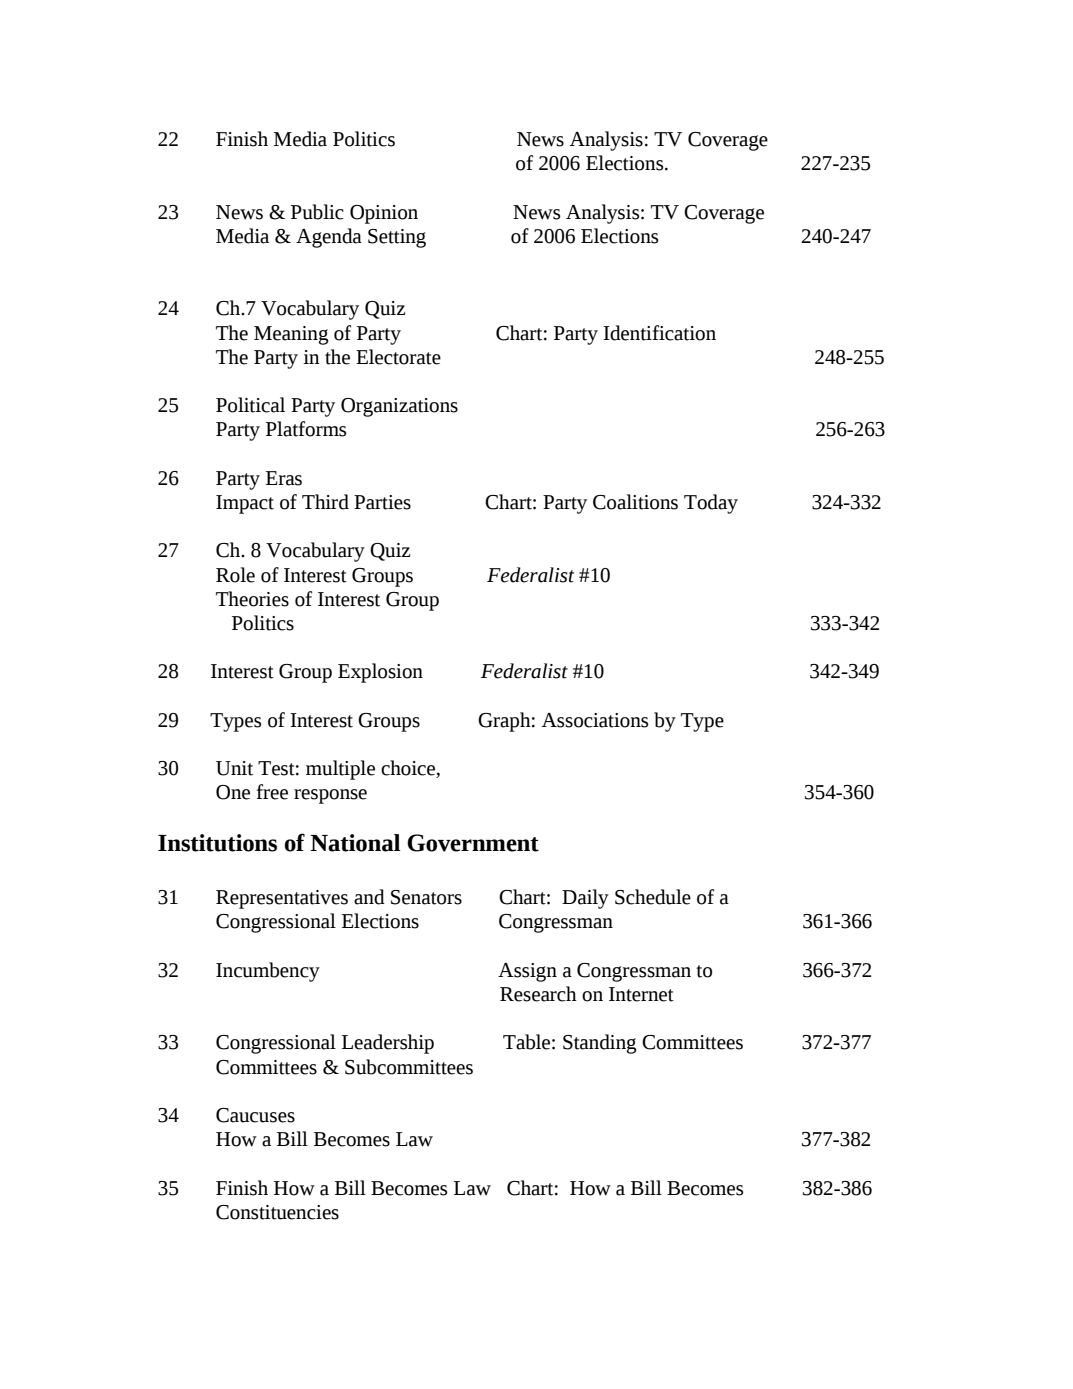  I want to click on Leadership, so click(388, 1044).
